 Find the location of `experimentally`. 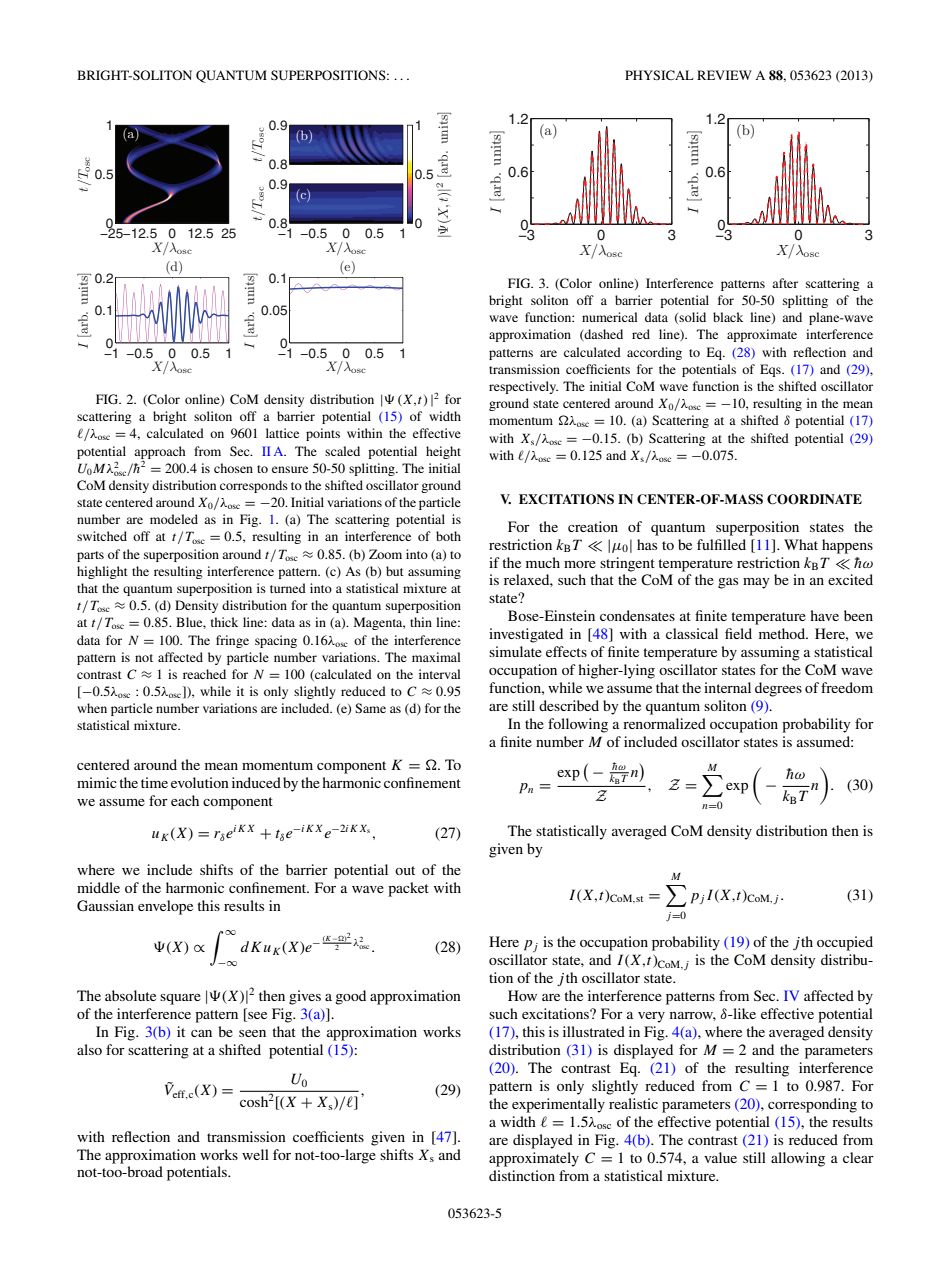

experimentally is located at coordinates (558, 1105).
